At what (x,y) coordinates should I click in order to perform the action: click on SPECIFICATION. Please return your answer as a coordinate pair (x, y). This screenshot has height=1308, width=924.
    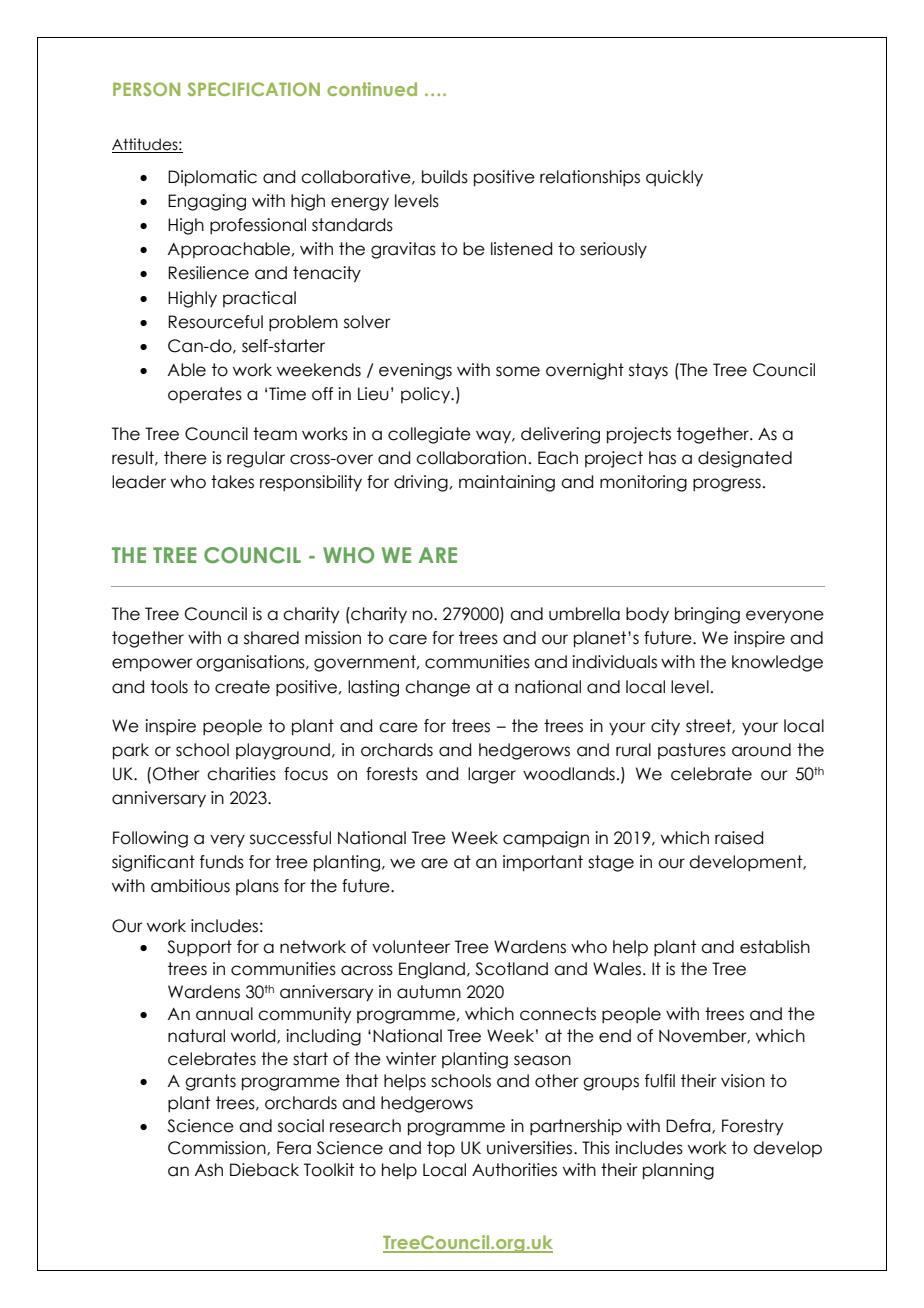
    Looking at the image, I should click on (254, 89).
